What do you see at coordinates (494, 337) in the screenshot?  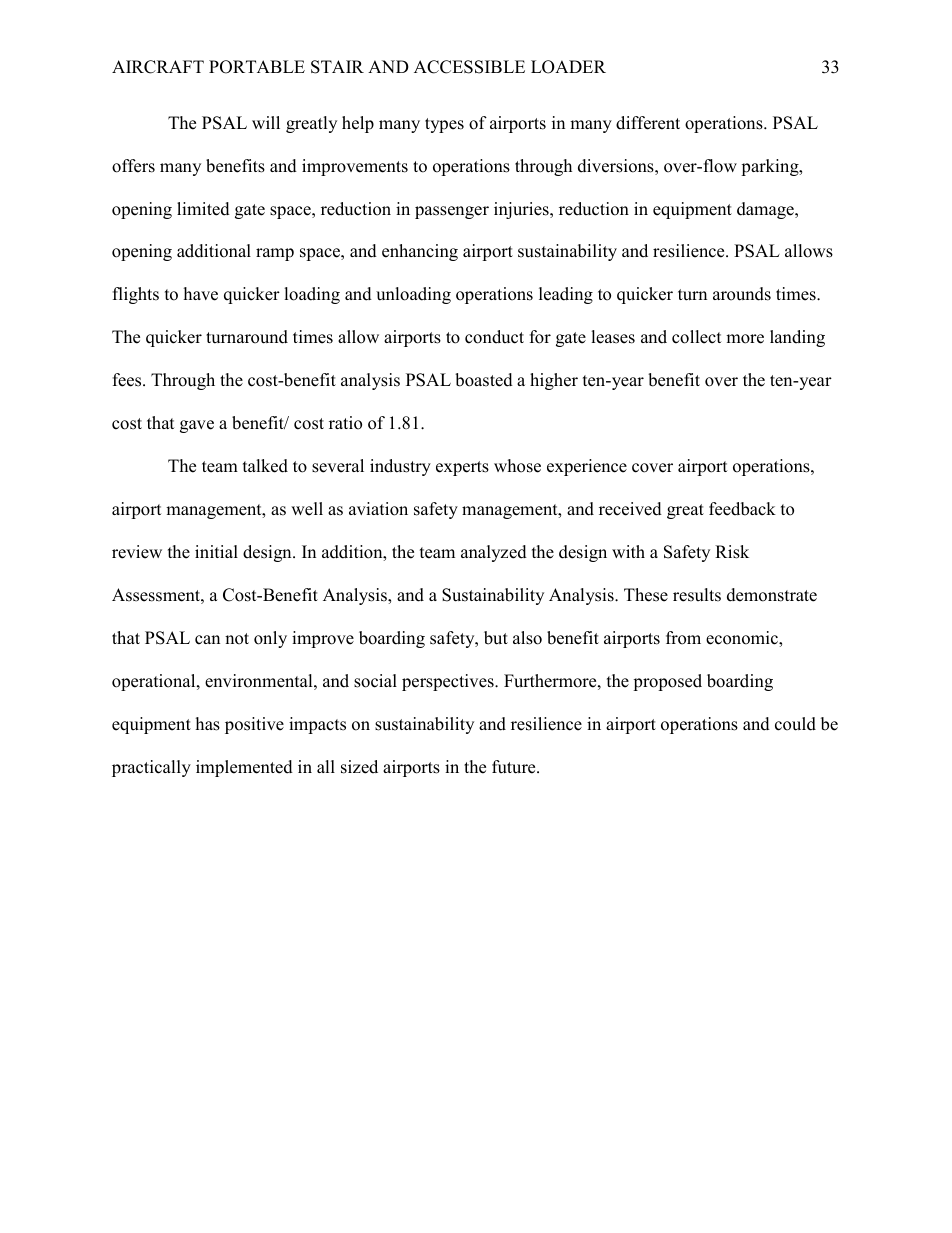 I see `conduct` at bounding box center [494, 337].
